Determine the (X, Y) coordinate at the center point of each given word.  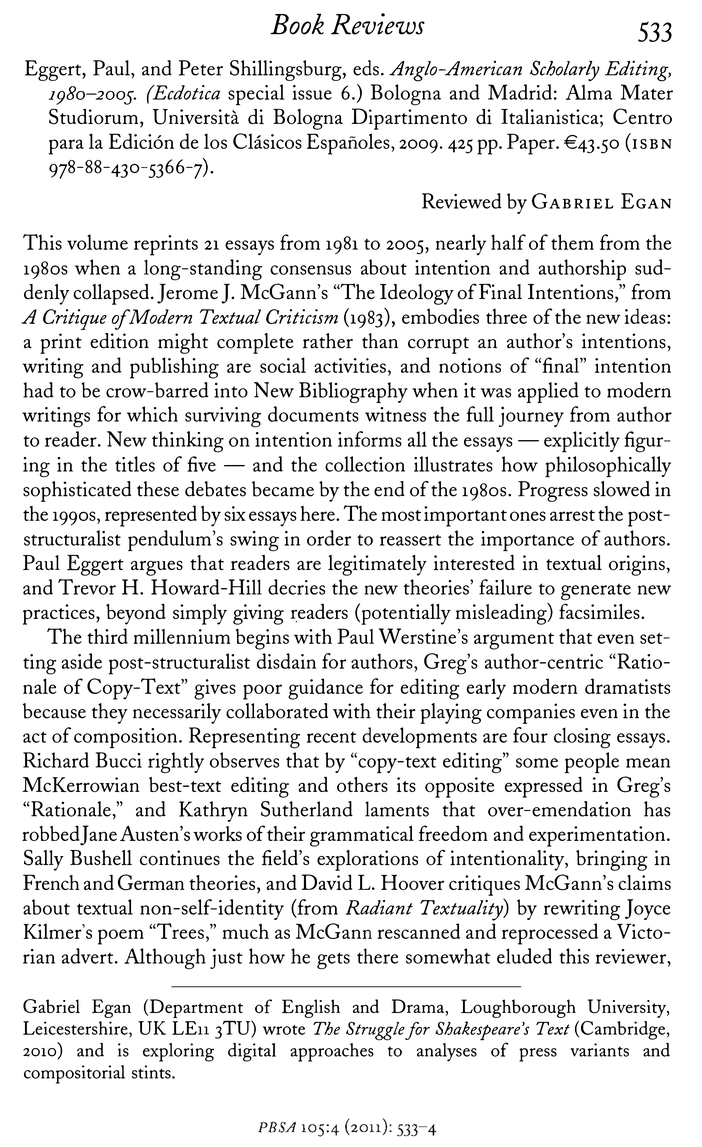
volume (97, 242)
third (107, 636)
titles (135, 464)
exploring (178, 1052)
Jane (98, 835)
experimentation (598, 836)
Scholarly (565, 70)
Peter (201, 68)
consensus (310, 270)
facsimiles (600, 611)
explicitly (582, 442)
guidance (325, 689)
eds (366, 68)
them (572, 242)
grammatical (362, 836)
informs (370, 439)
